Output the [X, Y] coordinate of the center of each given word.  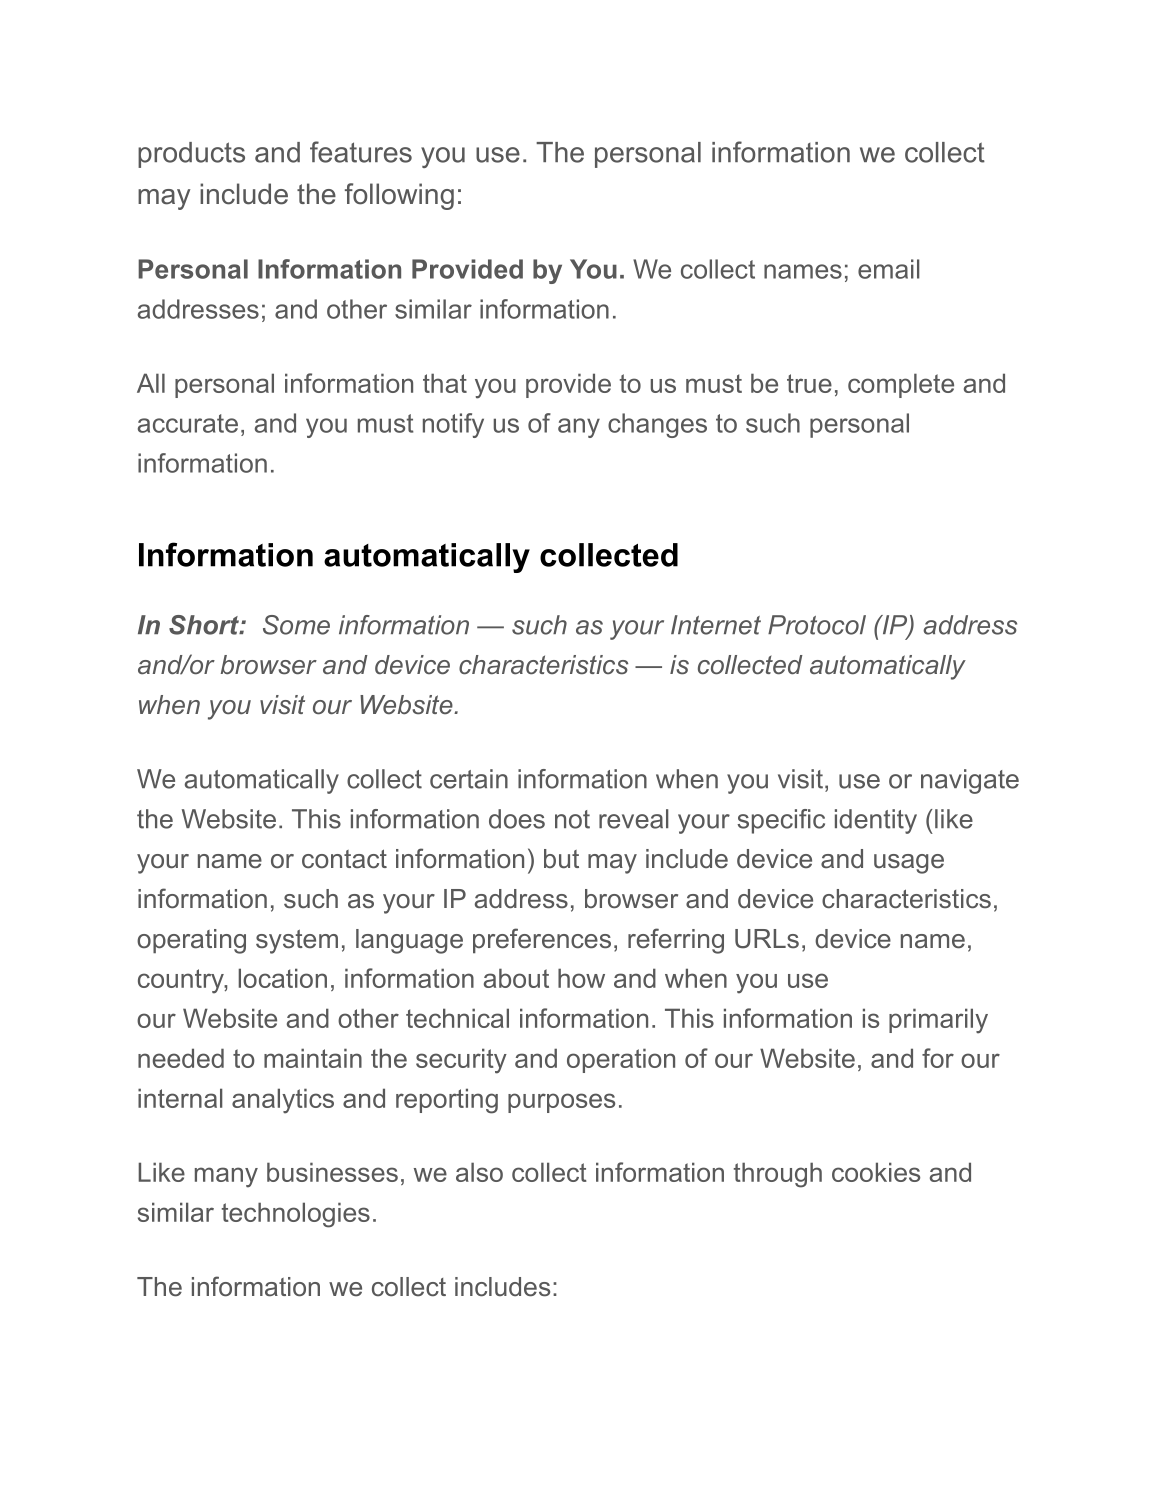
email [889, 269]
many [226, 1177]
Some [296, 625]
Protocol [817, 625]
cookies [876, 1172]
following [399, 196]
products [191, 155]
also [479, 1172]
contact [344, 859]
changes [657, 425]
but [561, 859]
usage [909, 864]
